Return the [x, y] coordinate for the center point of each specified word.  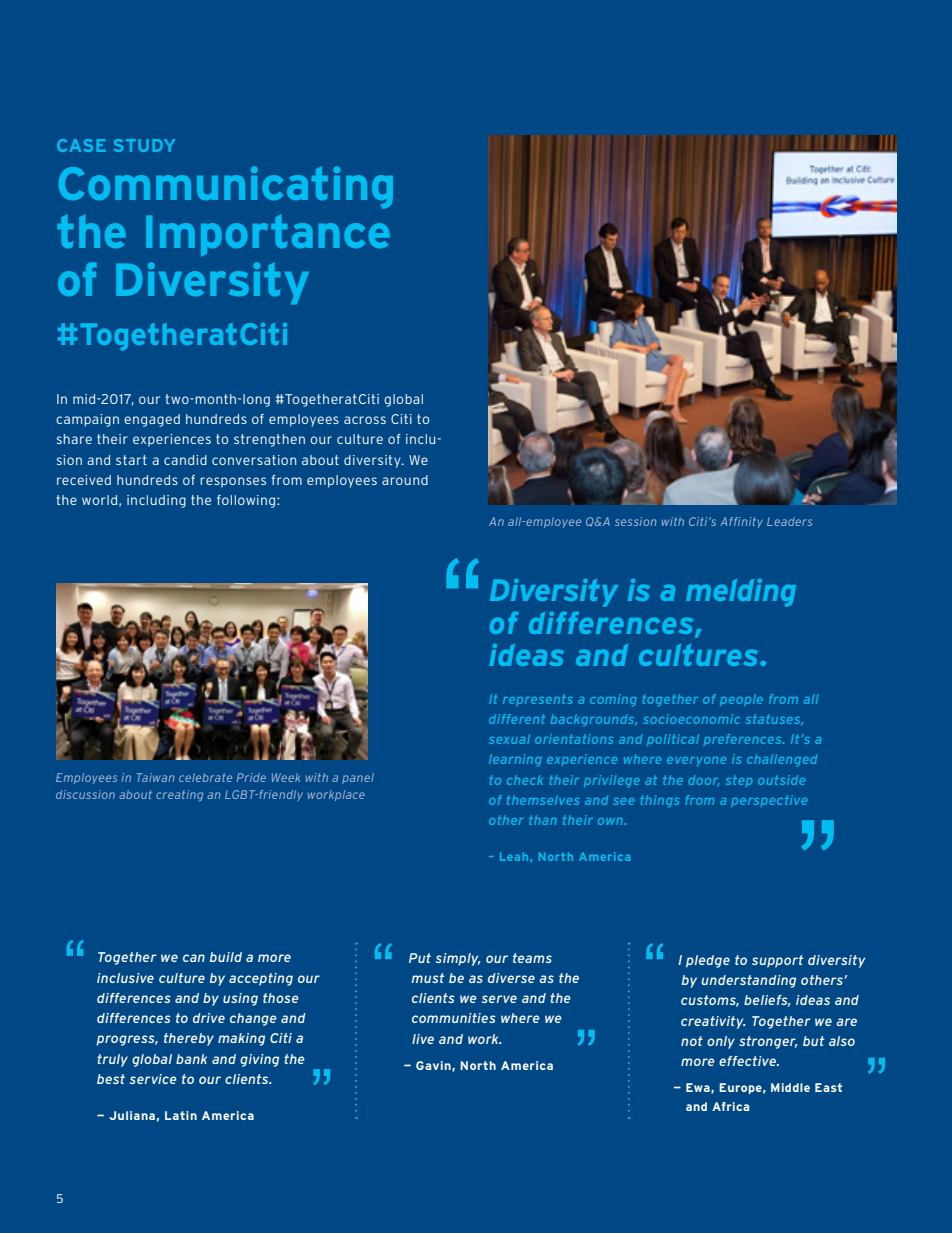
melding [741, 593]
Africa [730, 1106]
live [423, 1039]
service [153, 1079]
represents [538, 700]
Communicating [226, 187]
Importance [268, 235]
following [247, 501]
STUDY [144, 145]
